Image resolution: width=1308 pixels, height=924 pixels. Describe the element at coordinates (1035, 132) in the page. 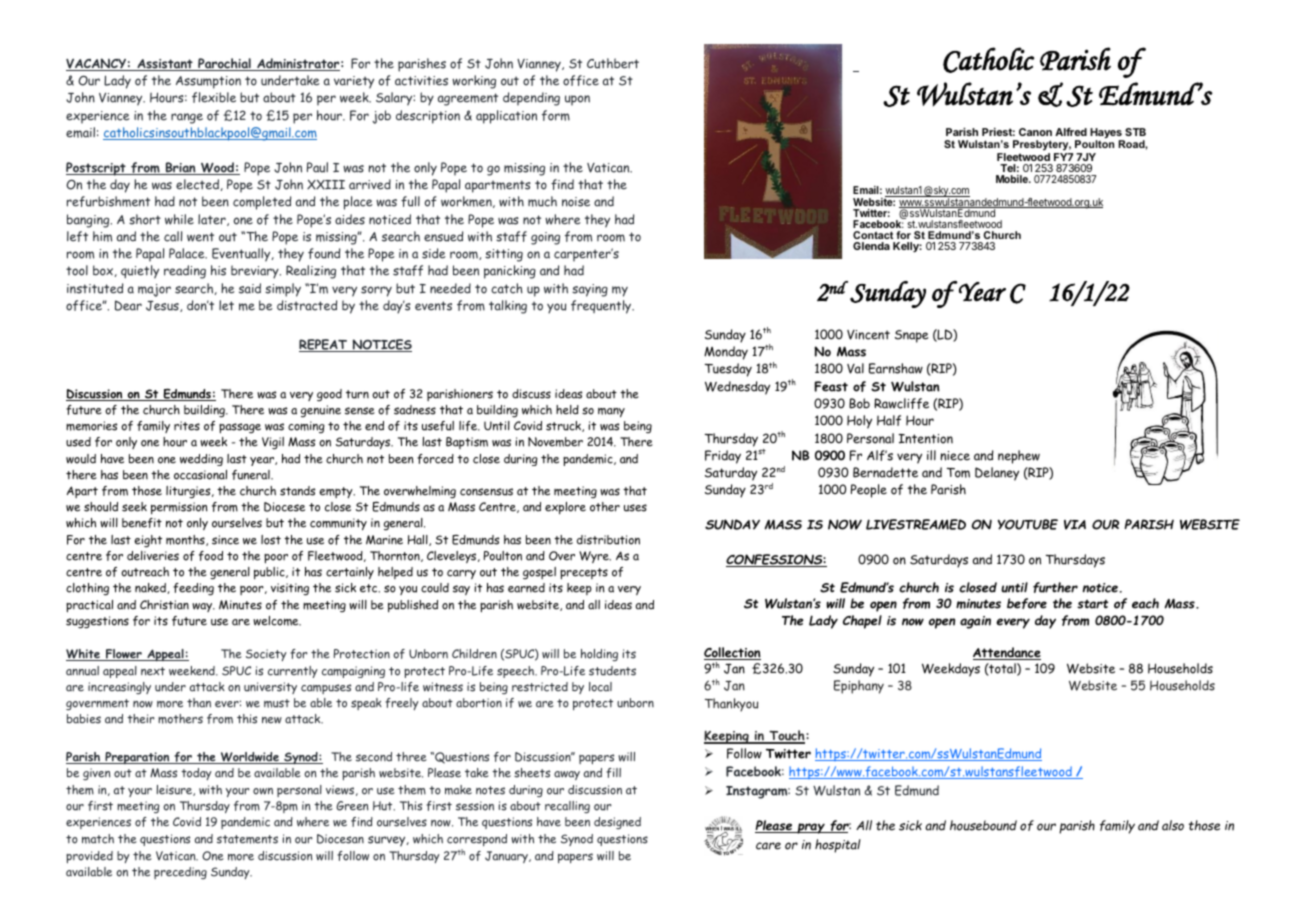

I see `Canon` at that location.
